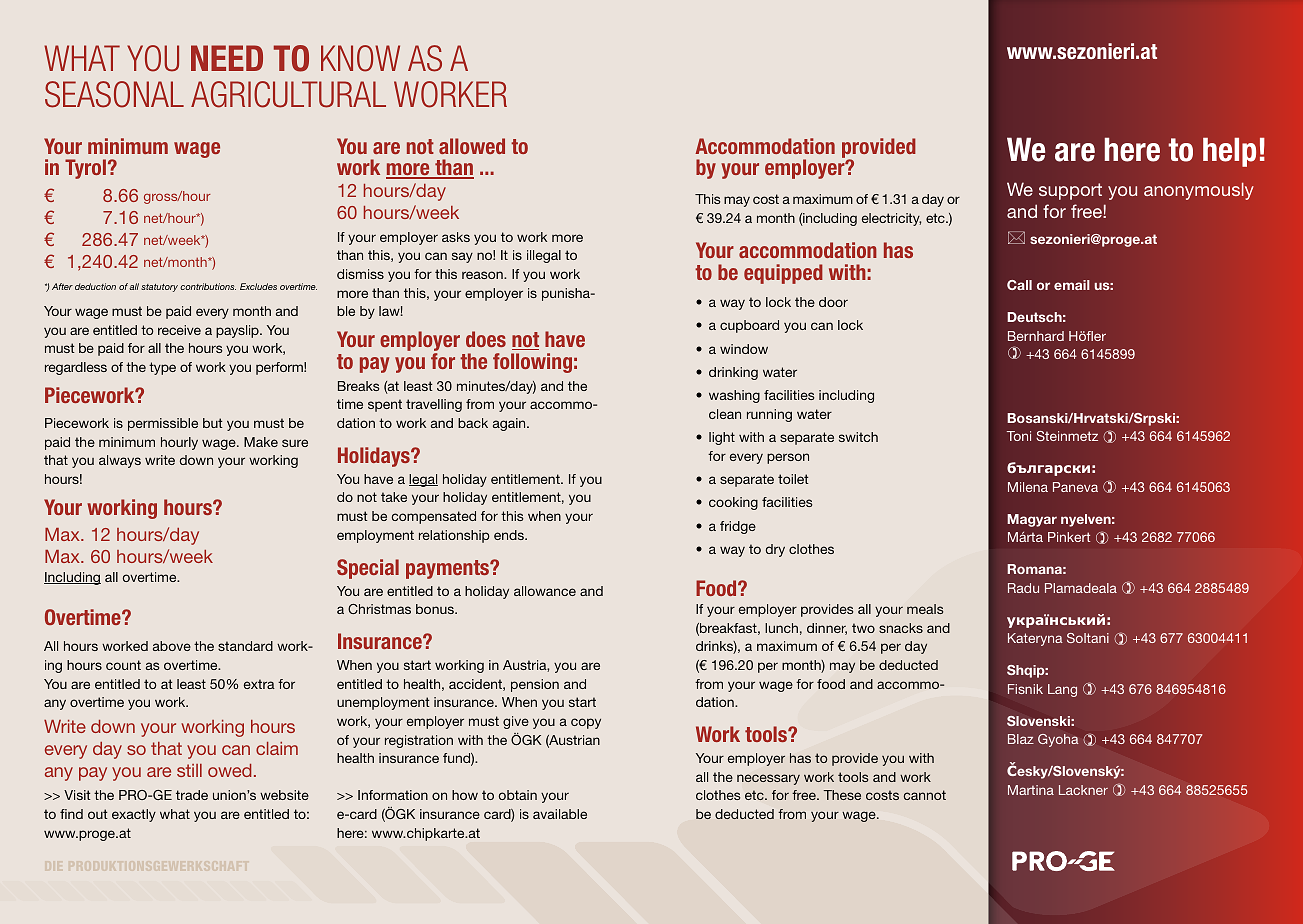 This screenshot has height=924, width=1303. What do you see at coordinates (192, 795) in the screenshot?
I see `trade` at bounding box center [192, 795].
